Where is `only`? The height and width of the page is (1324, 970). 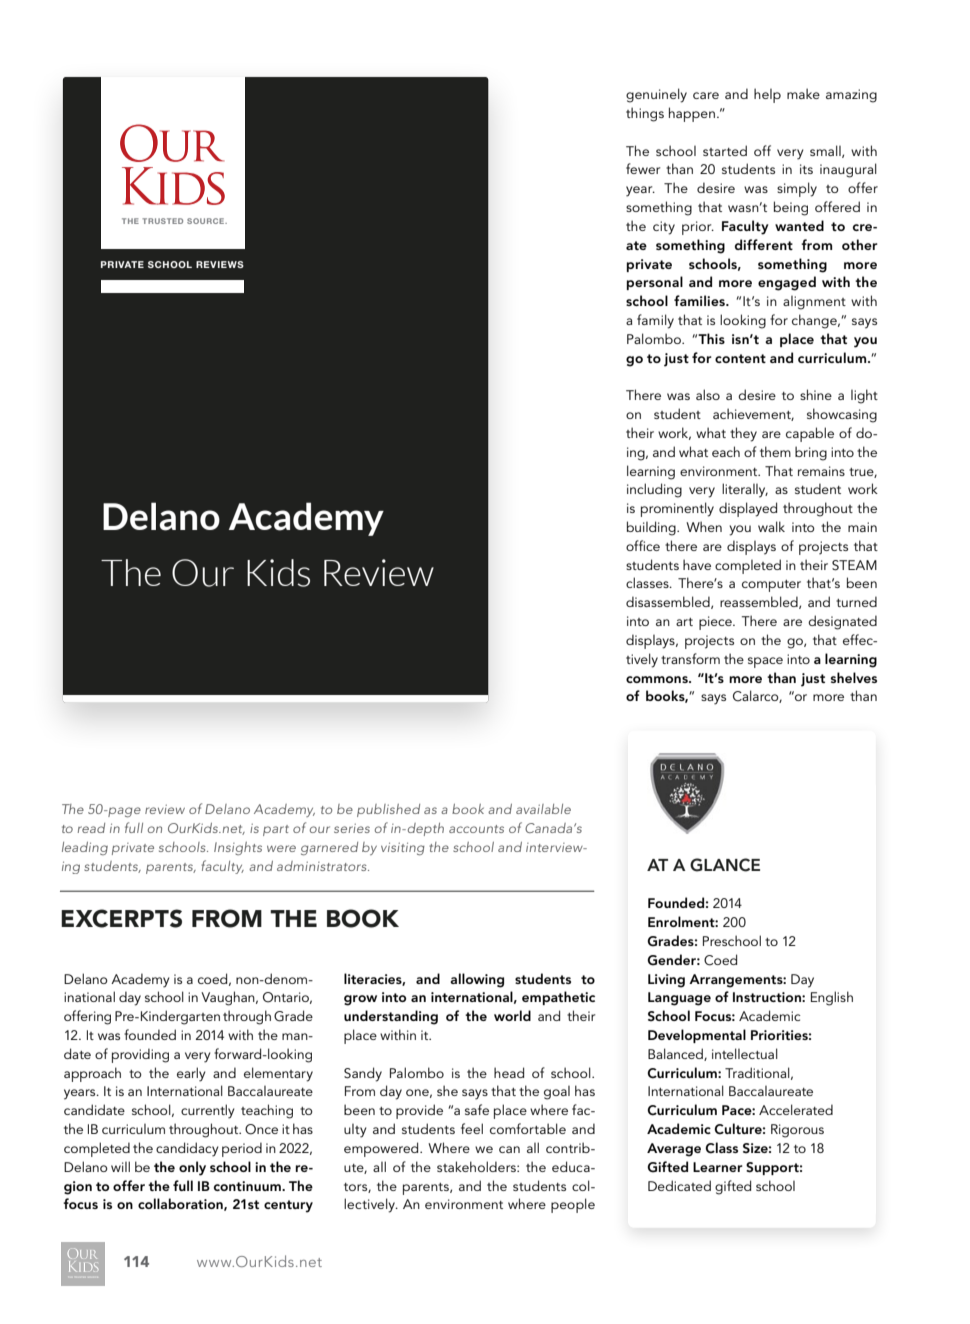
only is located at coordinates (192, 1168).
